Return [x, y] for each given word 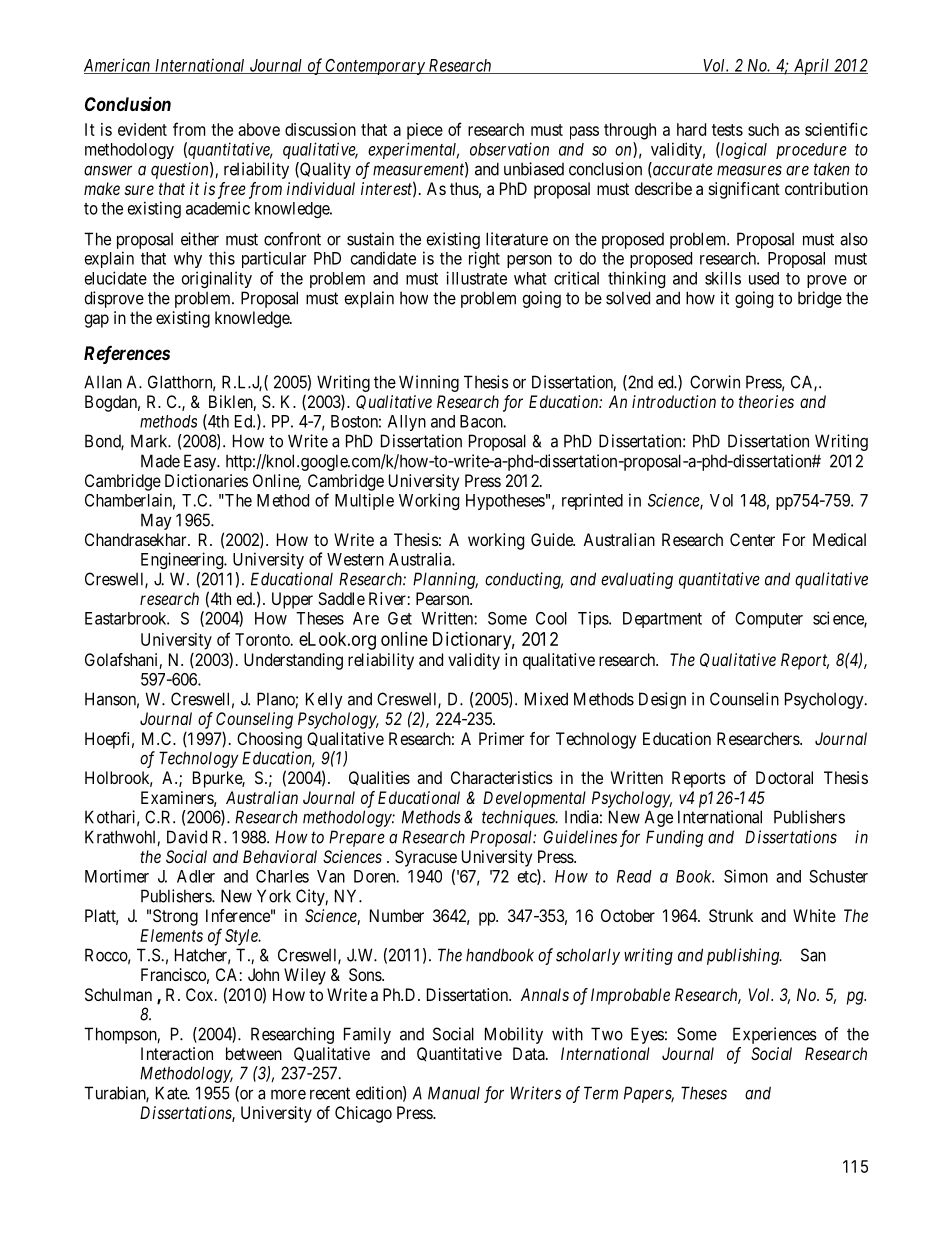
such [763, 129]
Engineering [183, 560]
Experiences [775, 1035]
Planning [445, 580]
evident [142, 129]
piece [425, 131]
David [187, 837]
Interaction [177, 1053]
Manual [454, 1093]
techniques [519, 818]
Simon [746, 876]
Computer [769, 620]
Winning [429, 383]
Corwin [715, 382]
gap [97, 321]
